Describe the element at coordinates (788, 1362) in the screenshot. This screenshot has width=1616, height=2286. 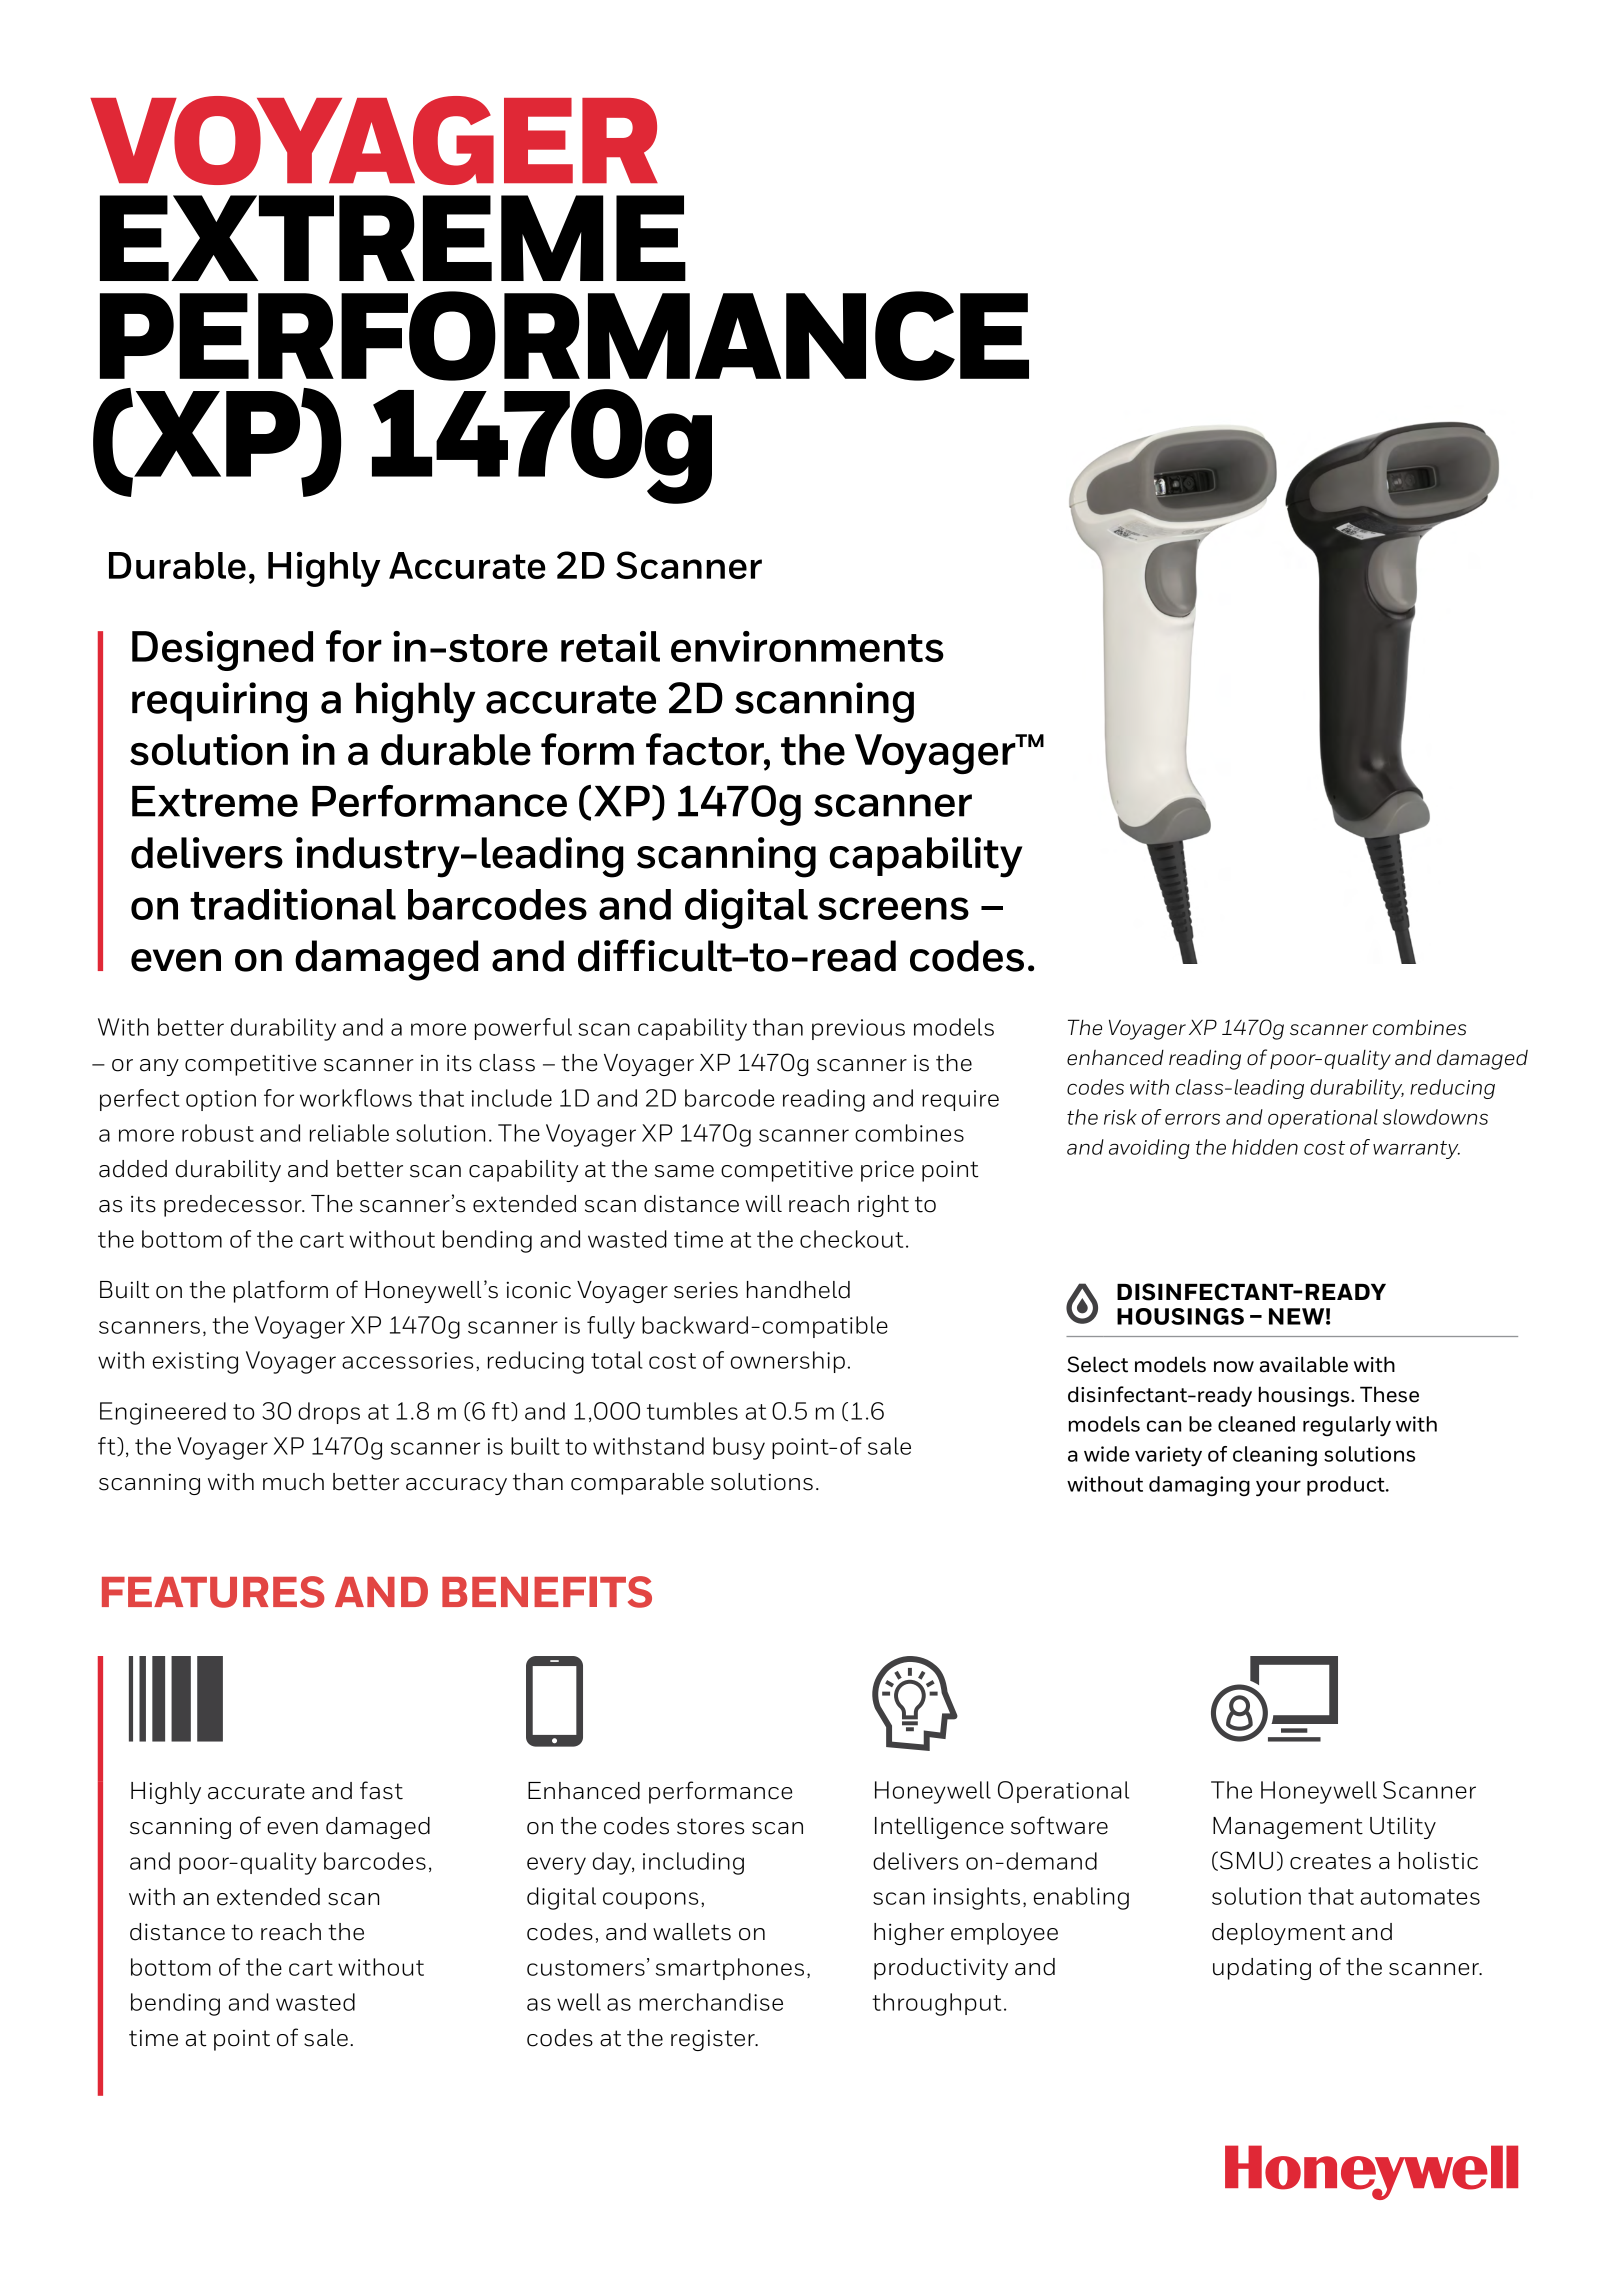
I see `ownership` at that location.
